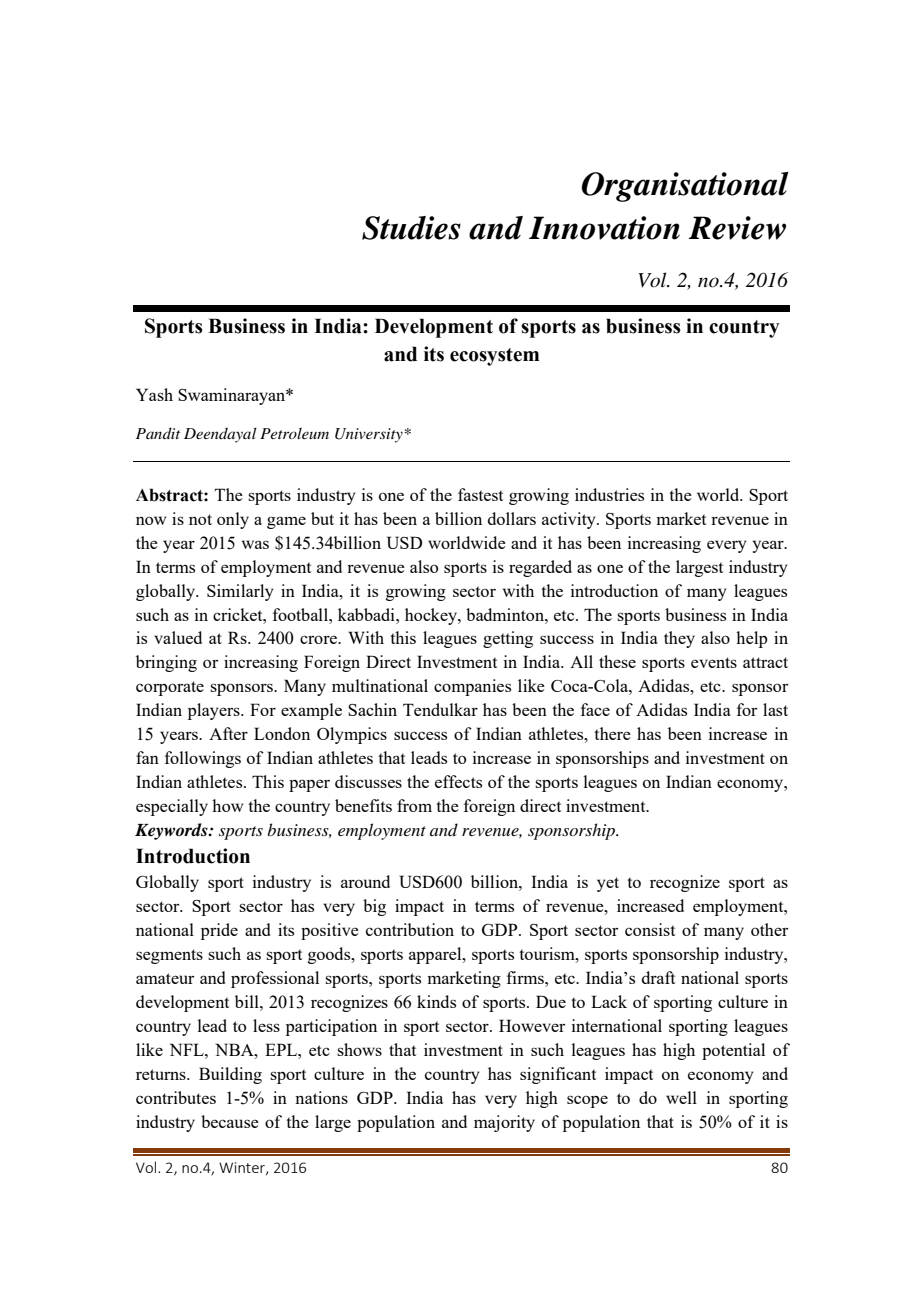 The height and width of the document is (1308, 924). I want to click on industries, so click(609, 494).
